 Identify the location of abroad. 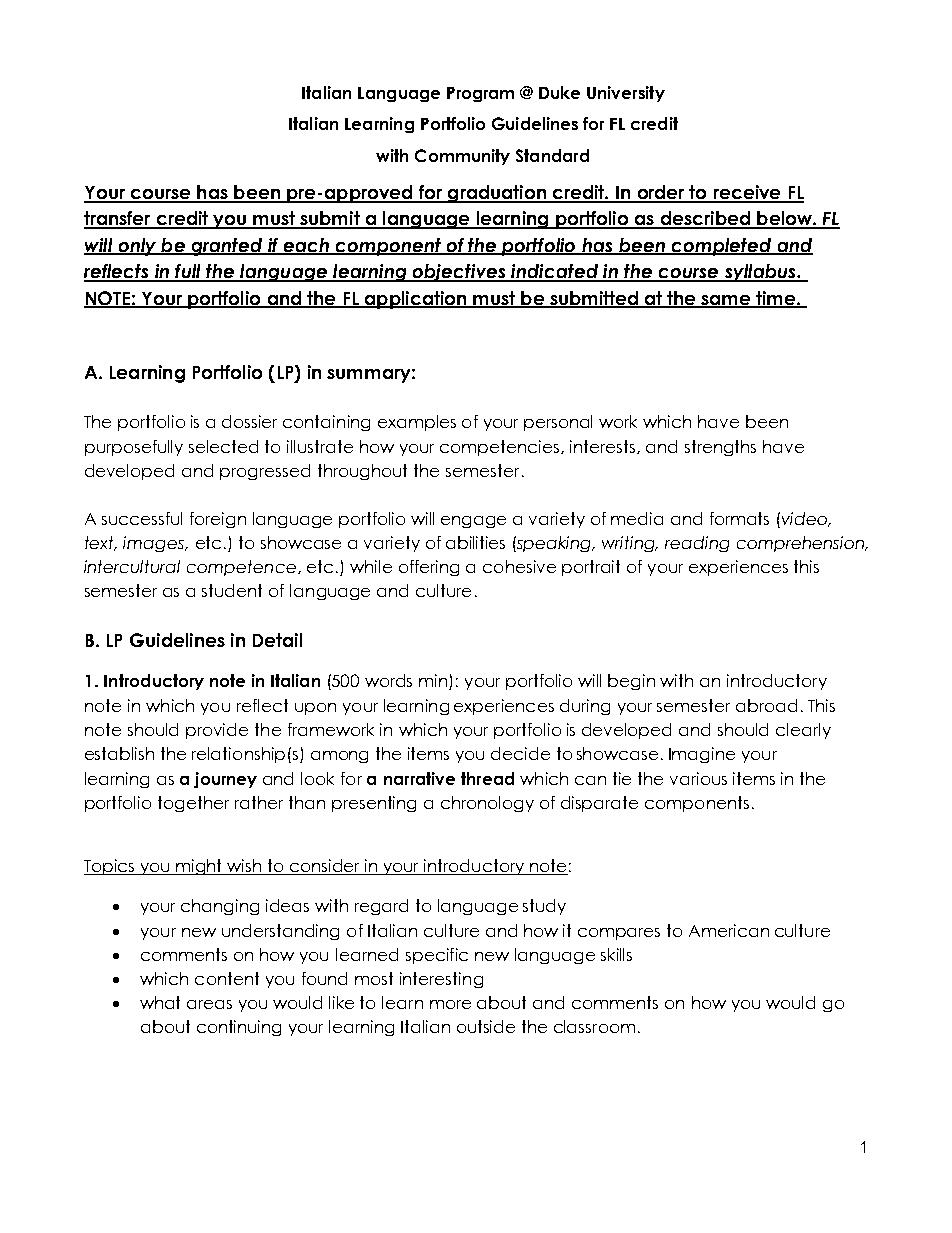
(766, 705).
